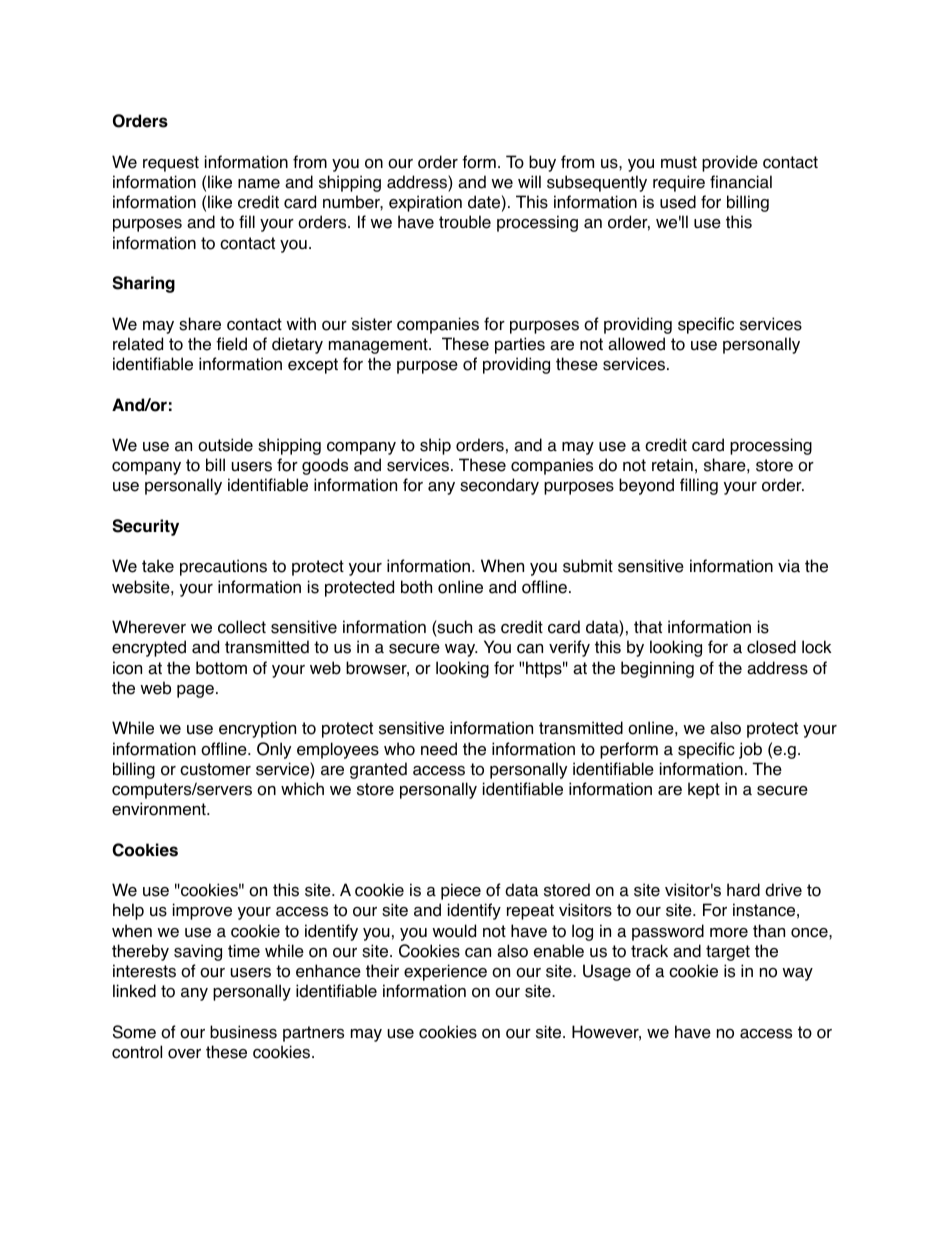 The height and width of the page is (1233, 952). Describe the element at coordinates (445, 972) in the page. I see `experience` at that location.
